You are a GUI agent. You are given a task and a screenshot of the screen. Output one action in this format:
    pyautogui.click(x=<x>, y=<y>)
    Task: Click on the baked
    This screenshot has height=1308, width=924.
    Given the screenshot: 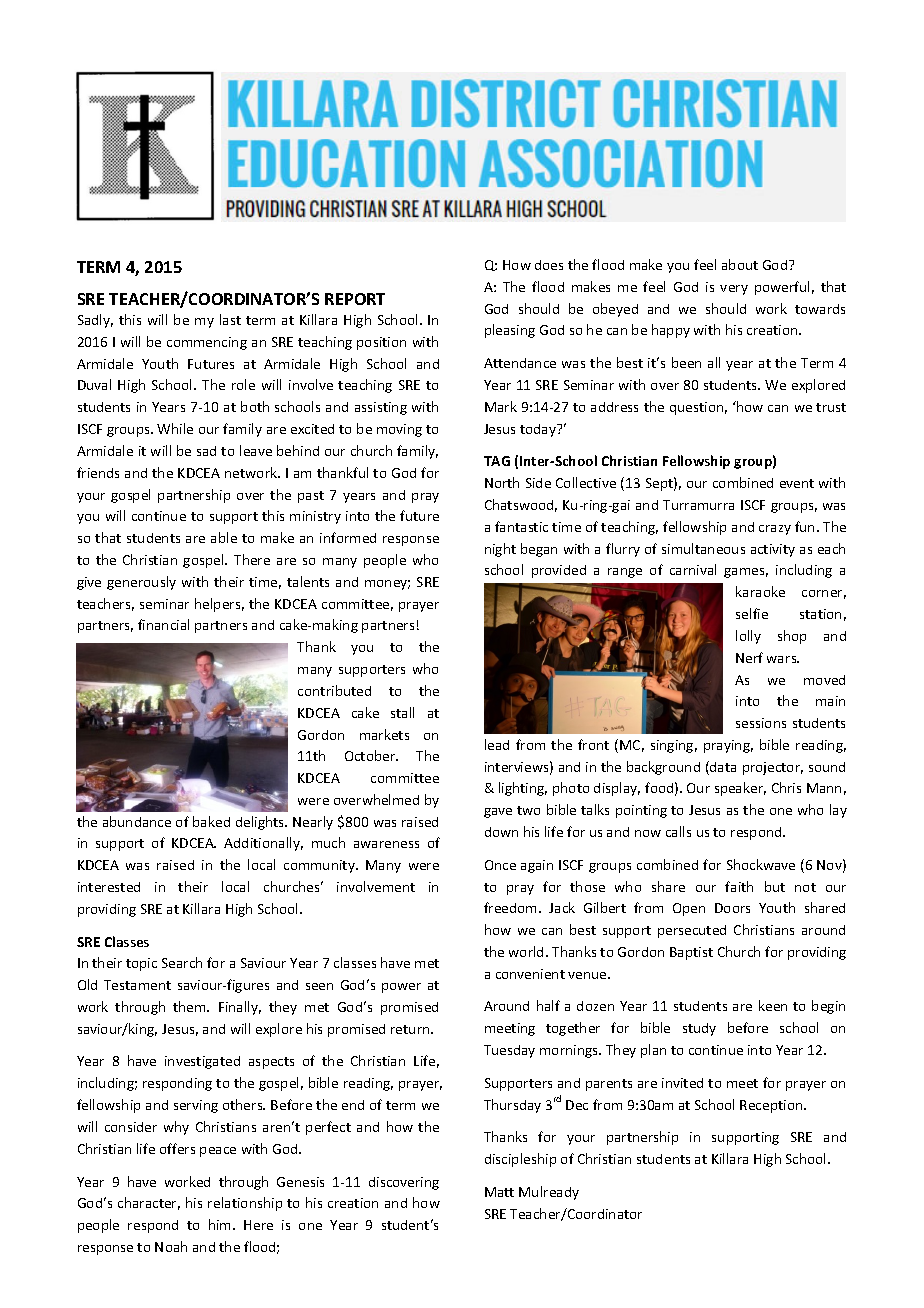 What is the action you would take?
    pyautogui.click(x=211, y=821)
